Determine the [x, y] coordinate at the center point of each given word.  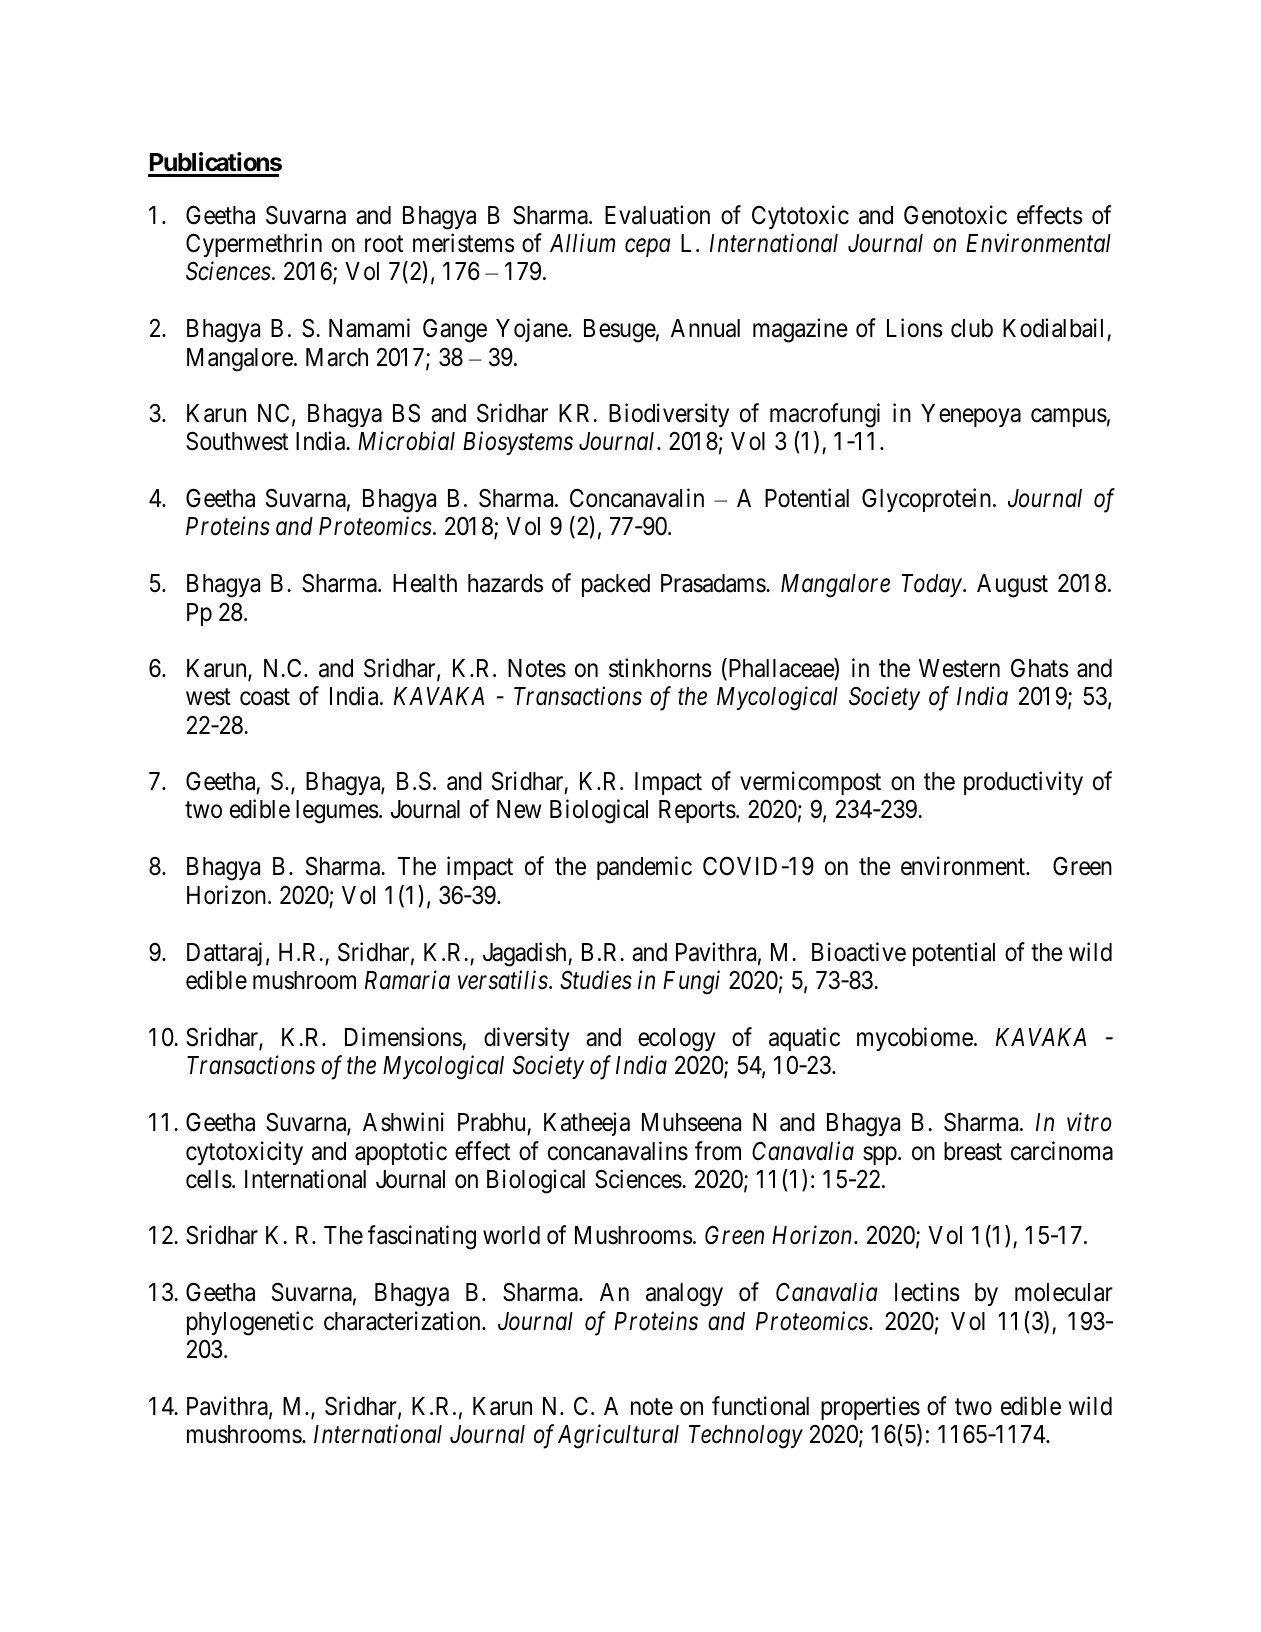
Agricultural [618, 1436]
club [972, 328]
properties [870, 1408]
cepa [648, 248]
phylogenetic [250, 1323]
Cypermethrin [254, 245]
